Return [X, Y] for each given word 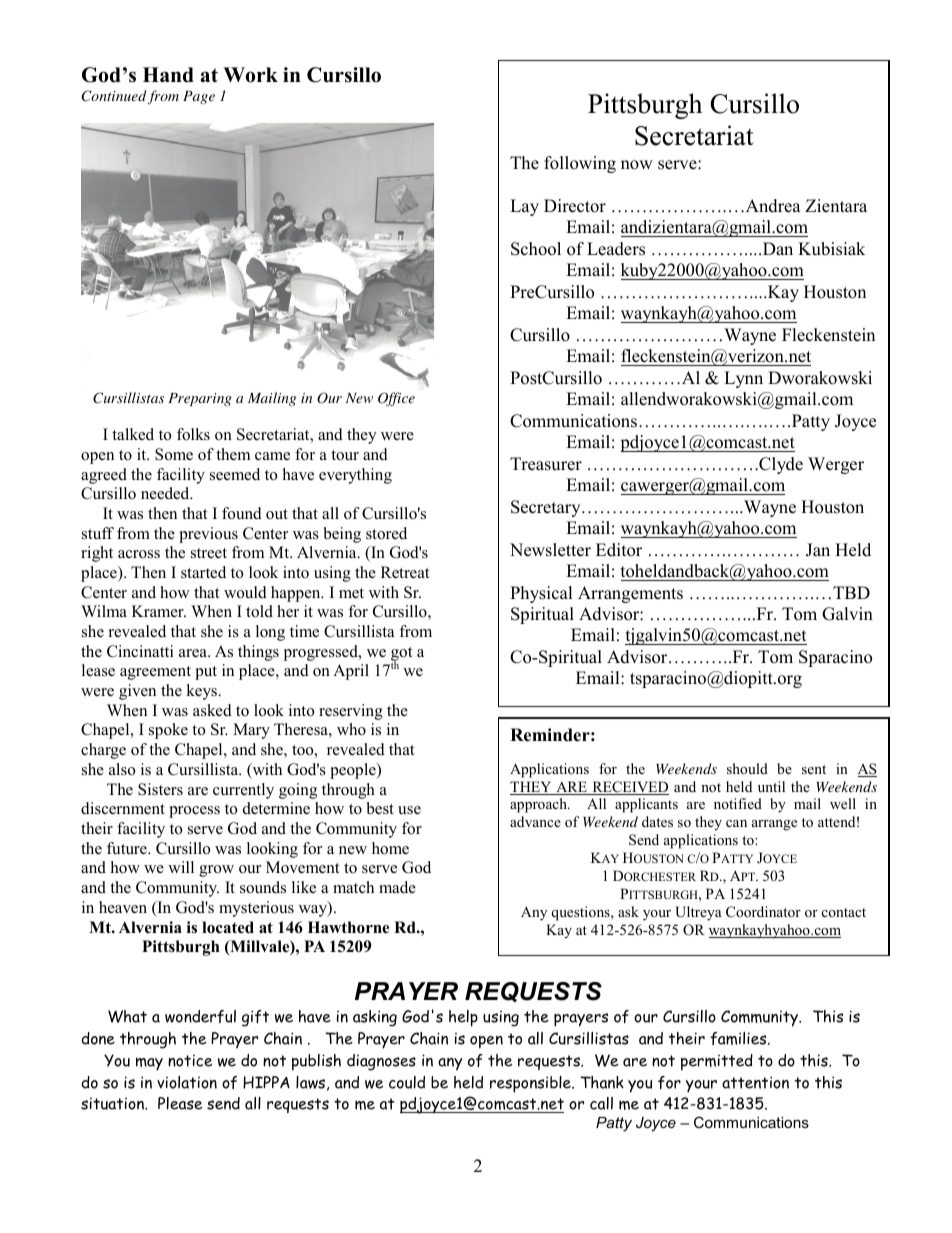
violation [187, 1082]
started [203, 572]
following [580, 164]
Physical [541, 594]
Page [199, 97]
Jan [818, 550]
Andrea [772, 206]
